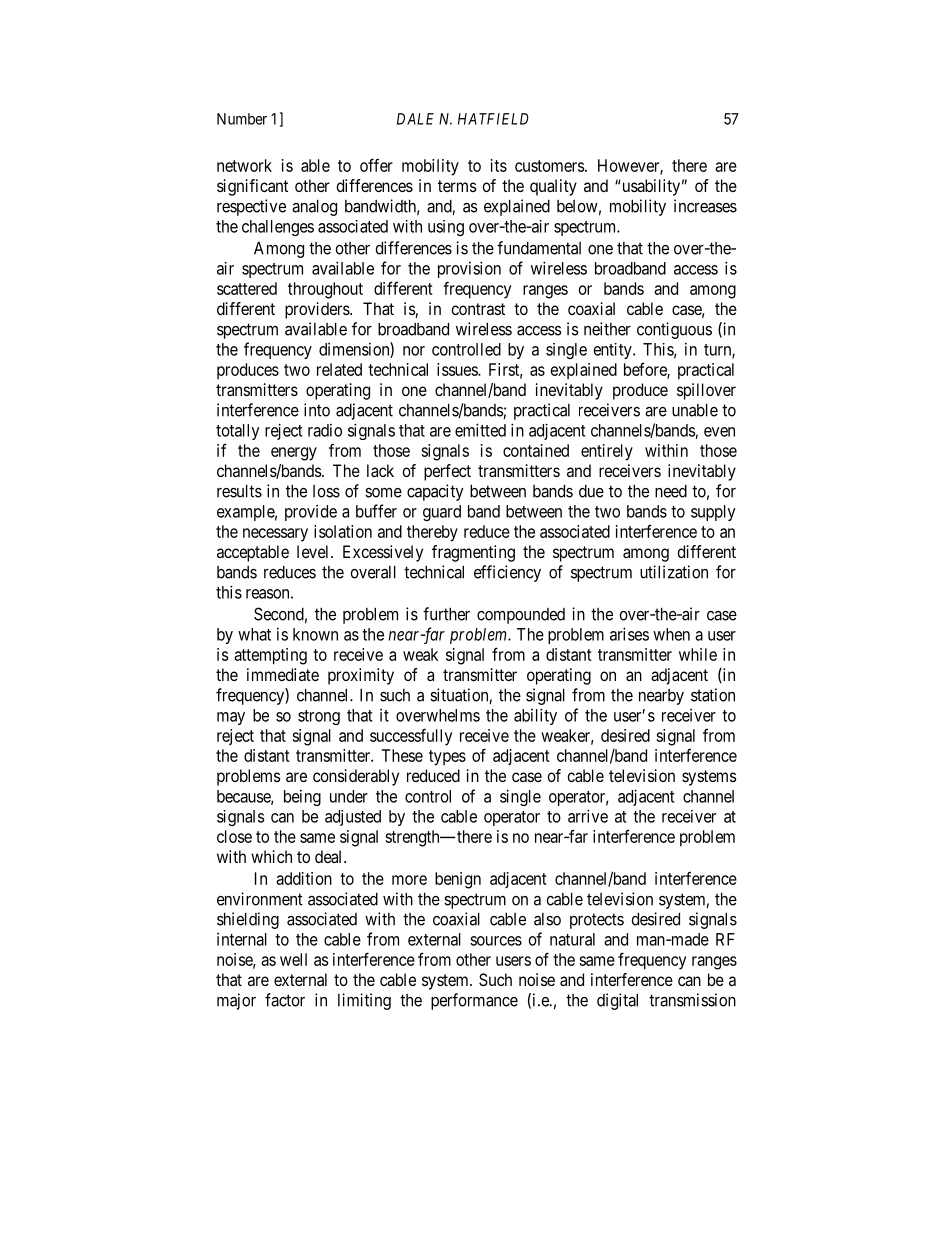  Describe the element at coordinates (499, 165) in the screenshot. I see `its` at that location.
